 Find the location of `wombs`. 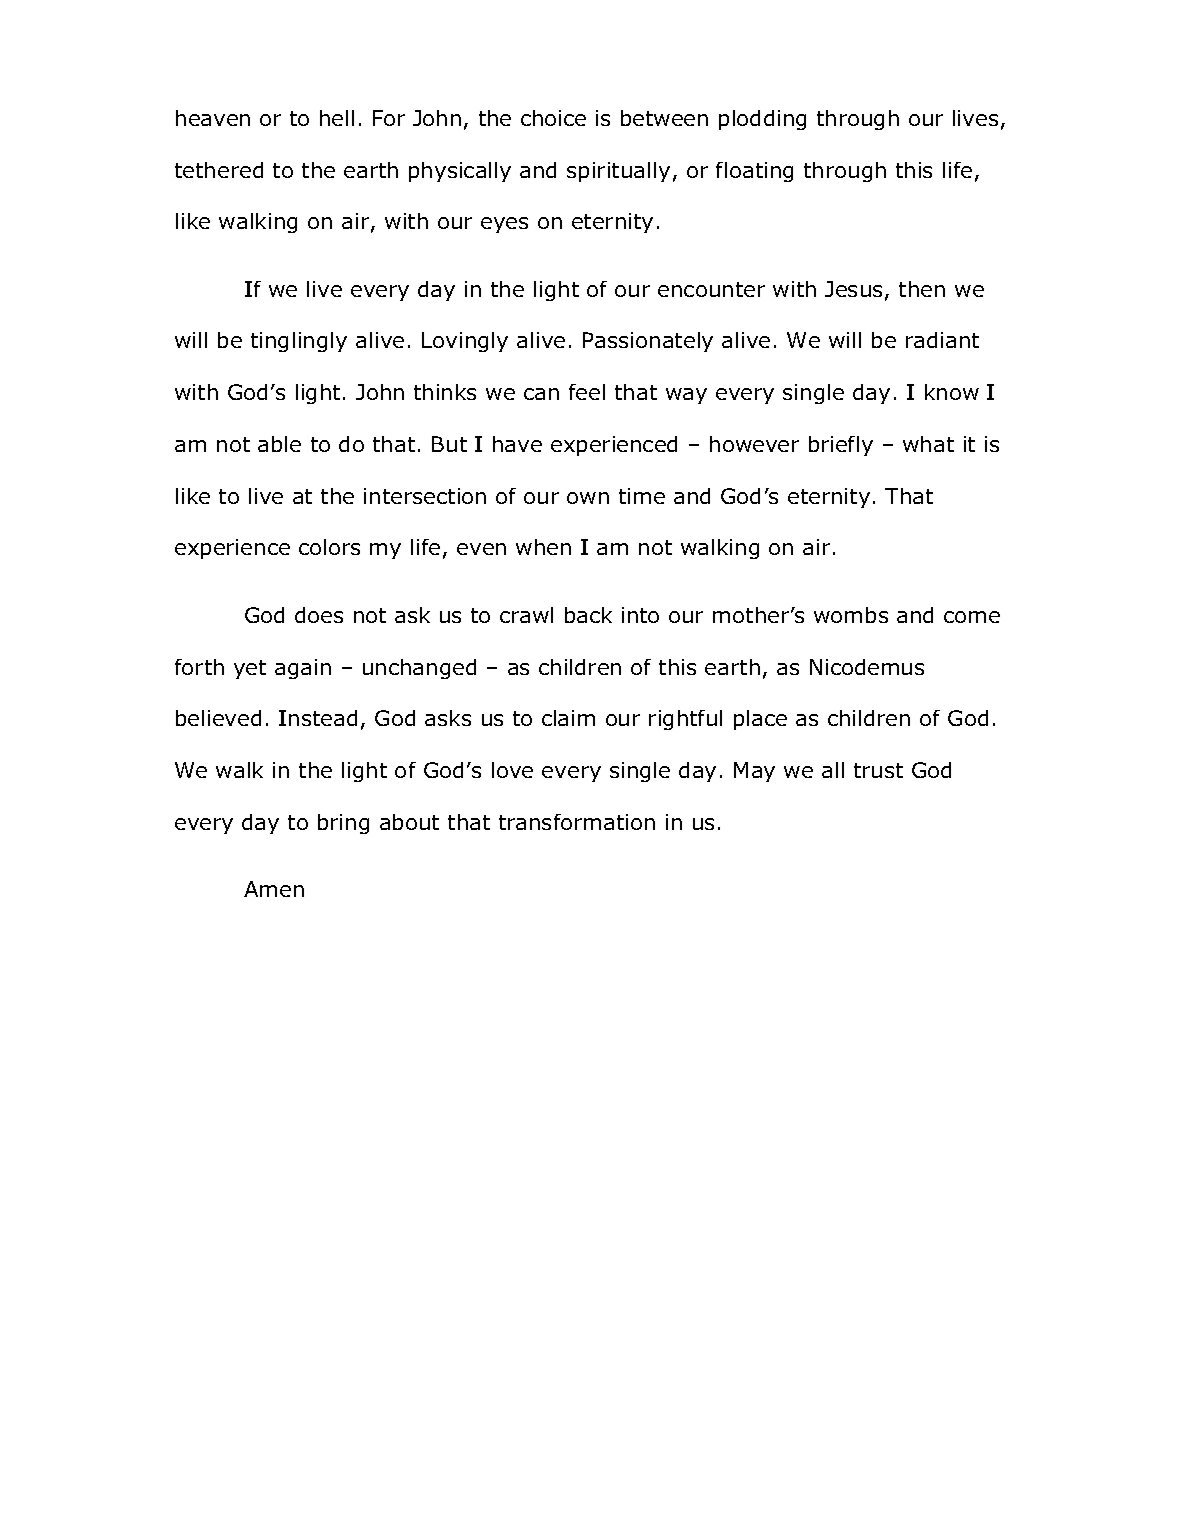

wombs is located at coordinates (851, 615).
